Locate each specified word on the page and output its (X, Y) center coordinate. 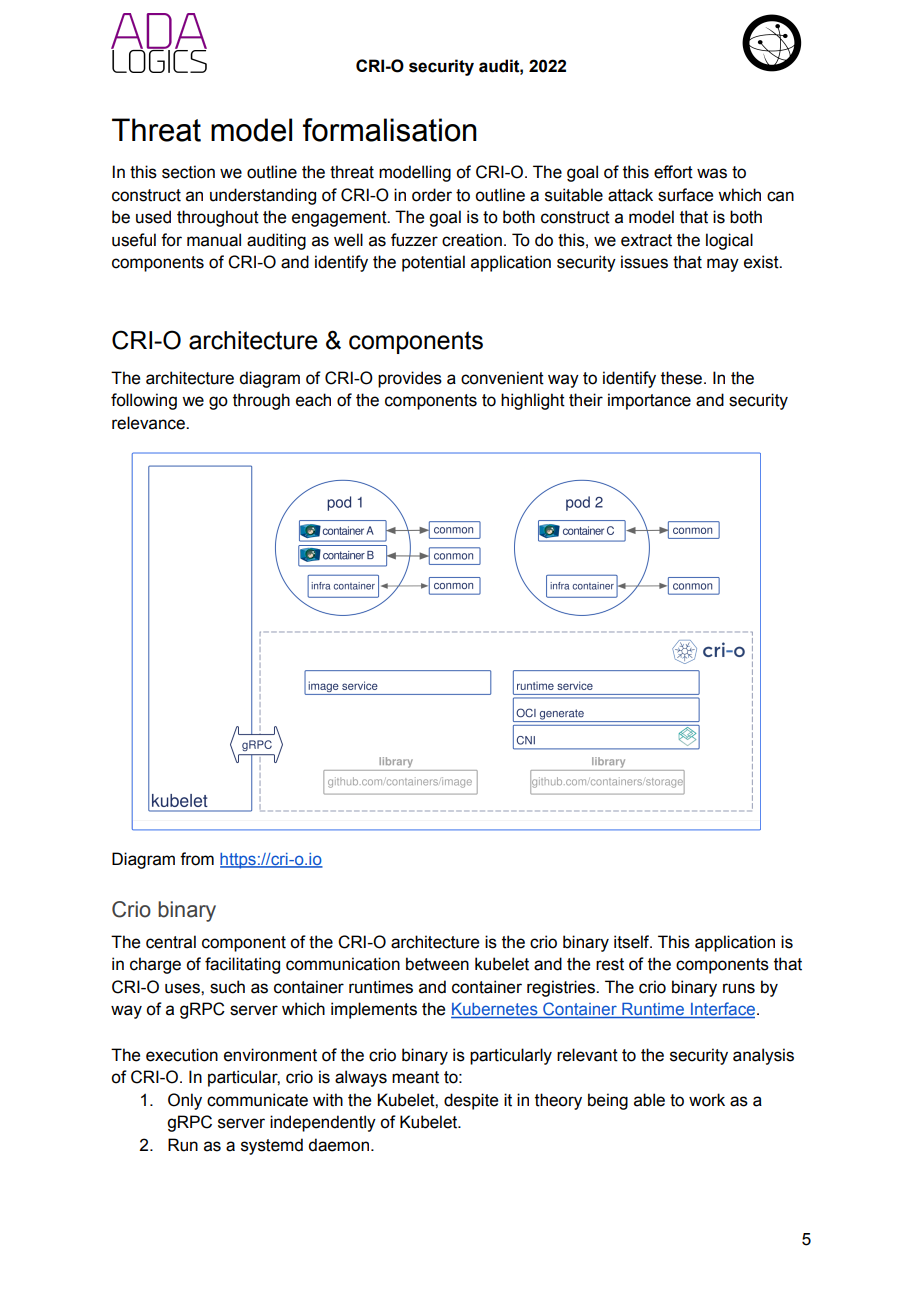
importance (649, 401)
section (188, 172)
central (171, 942)
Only (185, 1101)
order (432, 195)
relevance (149, 423)
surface (685, 195)
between (437, 964)
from (197, 859)
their (586, 400)
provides (410, 379)
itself (633, 942)
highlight (533, 401)
